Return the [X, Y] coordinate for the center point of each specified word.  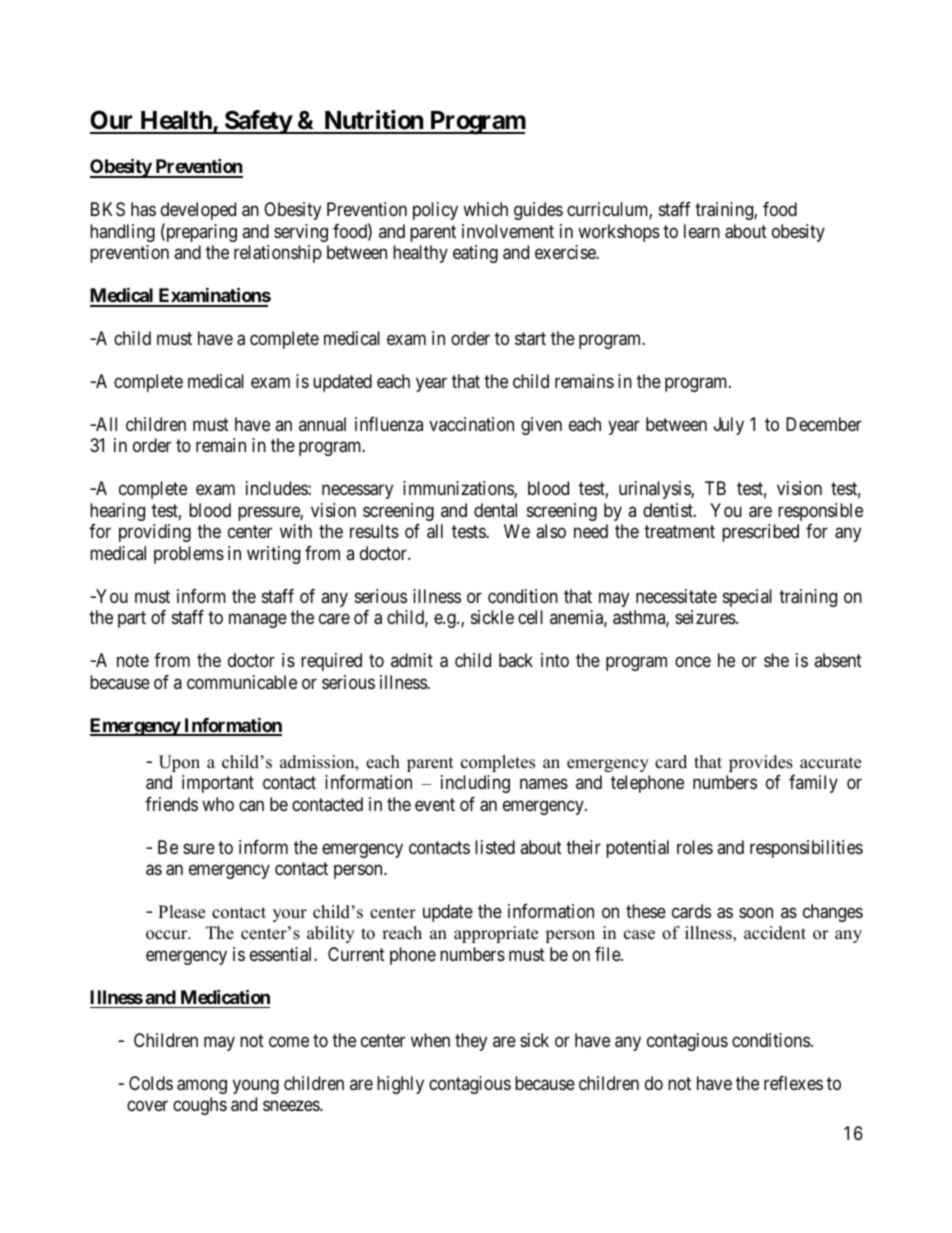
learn [702, 231]
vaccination [471, 424]
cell [530, 617]
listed [495, 847]
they [471, 1042]
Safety [258, 122]
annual [322, 424]
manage [258, 621]
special [747, 598]
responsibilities [806, 849]
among [202, 1086]
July [729, 426]
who [218, 804]
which [485, 209]
